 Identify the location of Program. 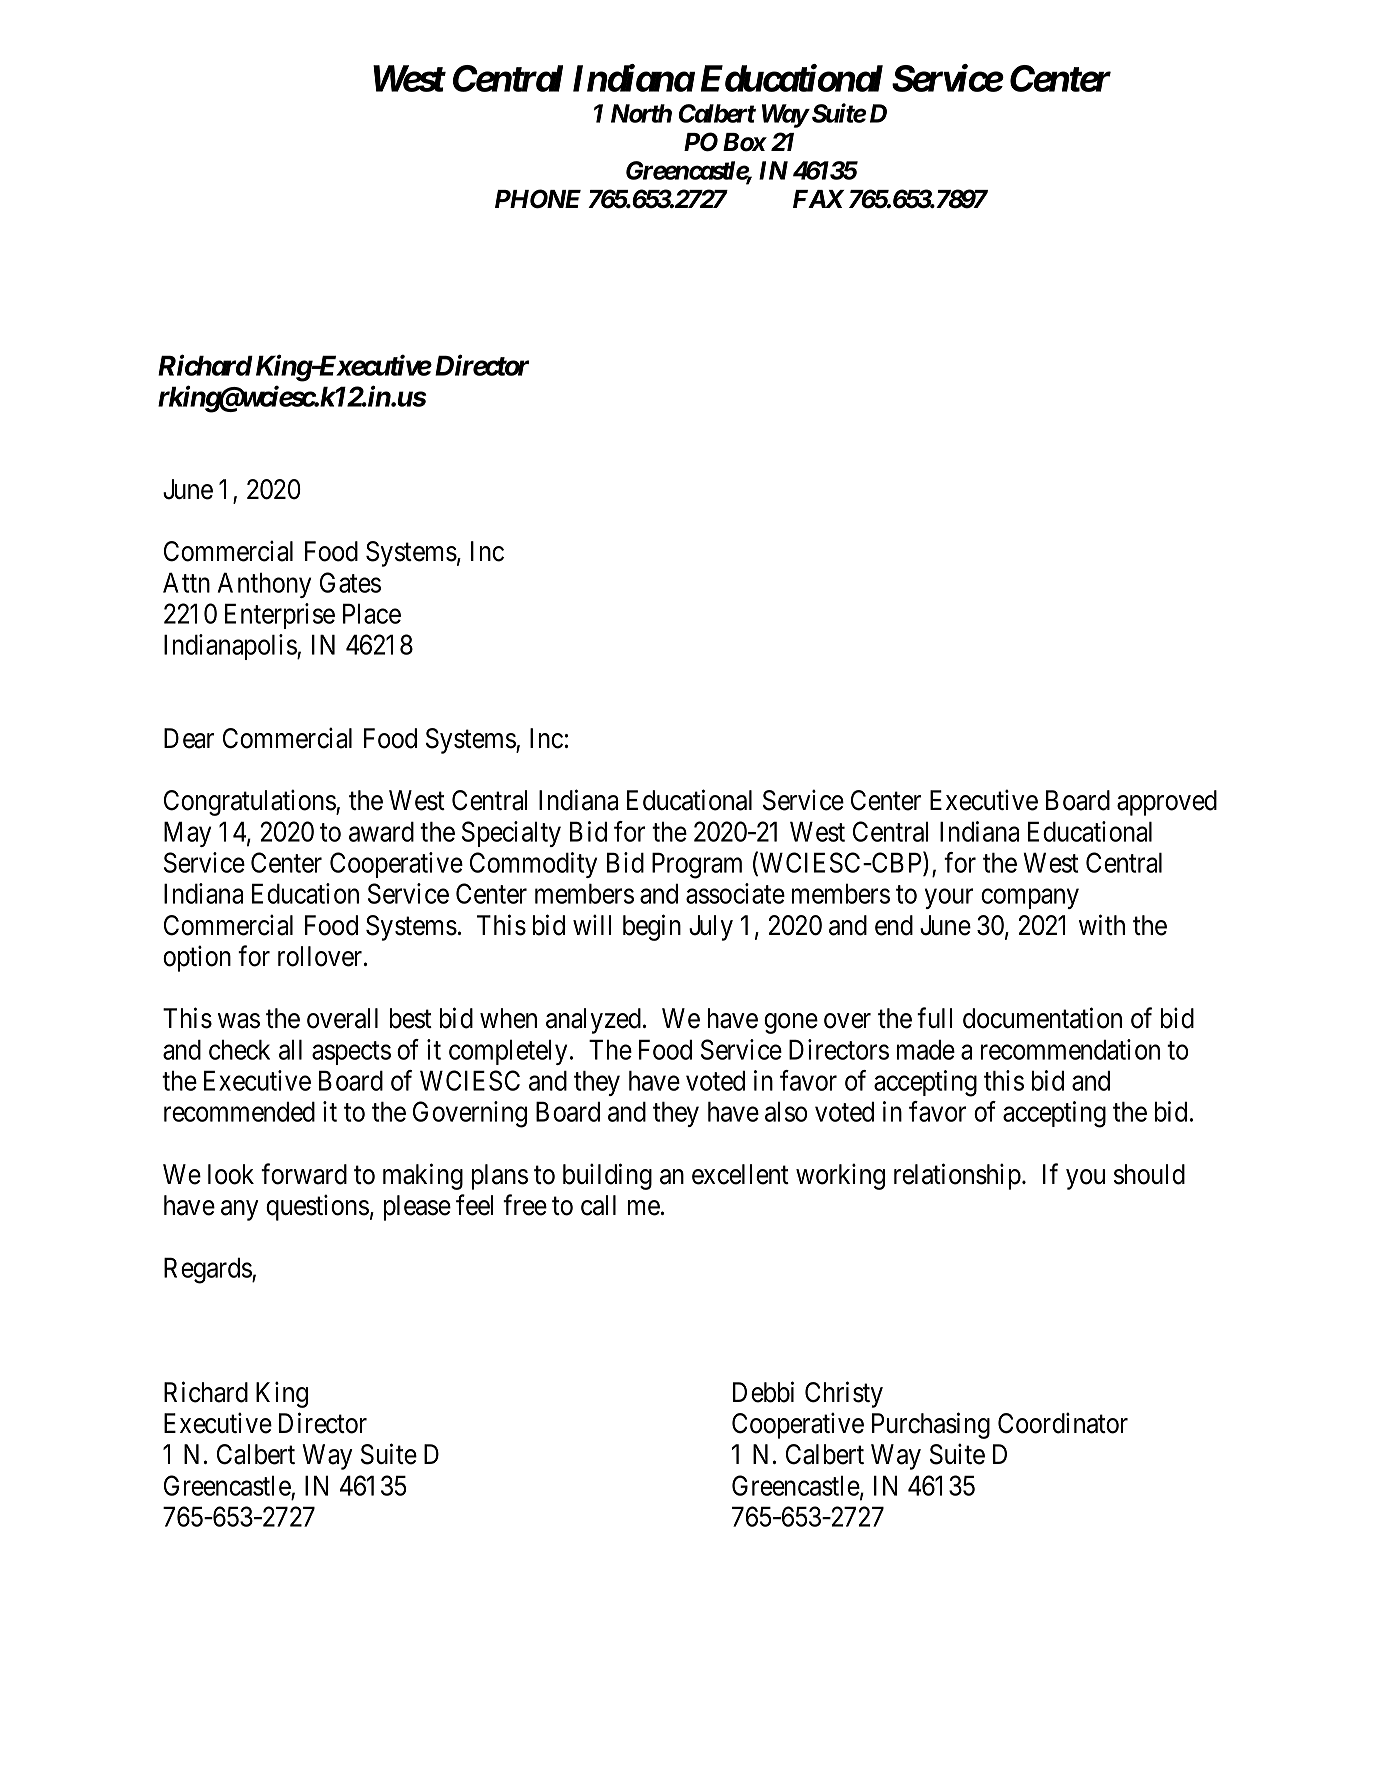
(697, 865).
